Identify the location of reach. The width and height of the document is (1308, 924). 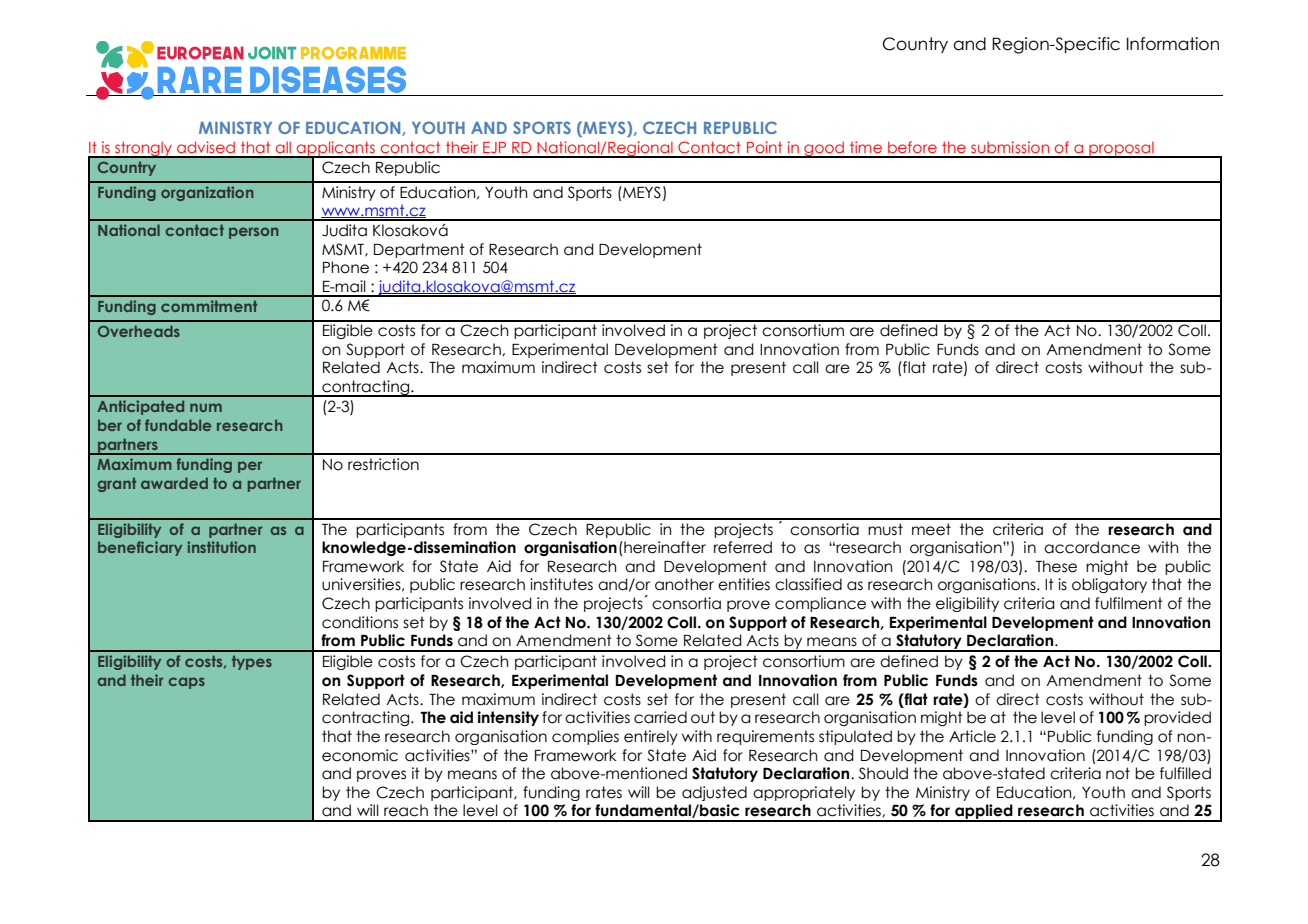
(406, 810).
